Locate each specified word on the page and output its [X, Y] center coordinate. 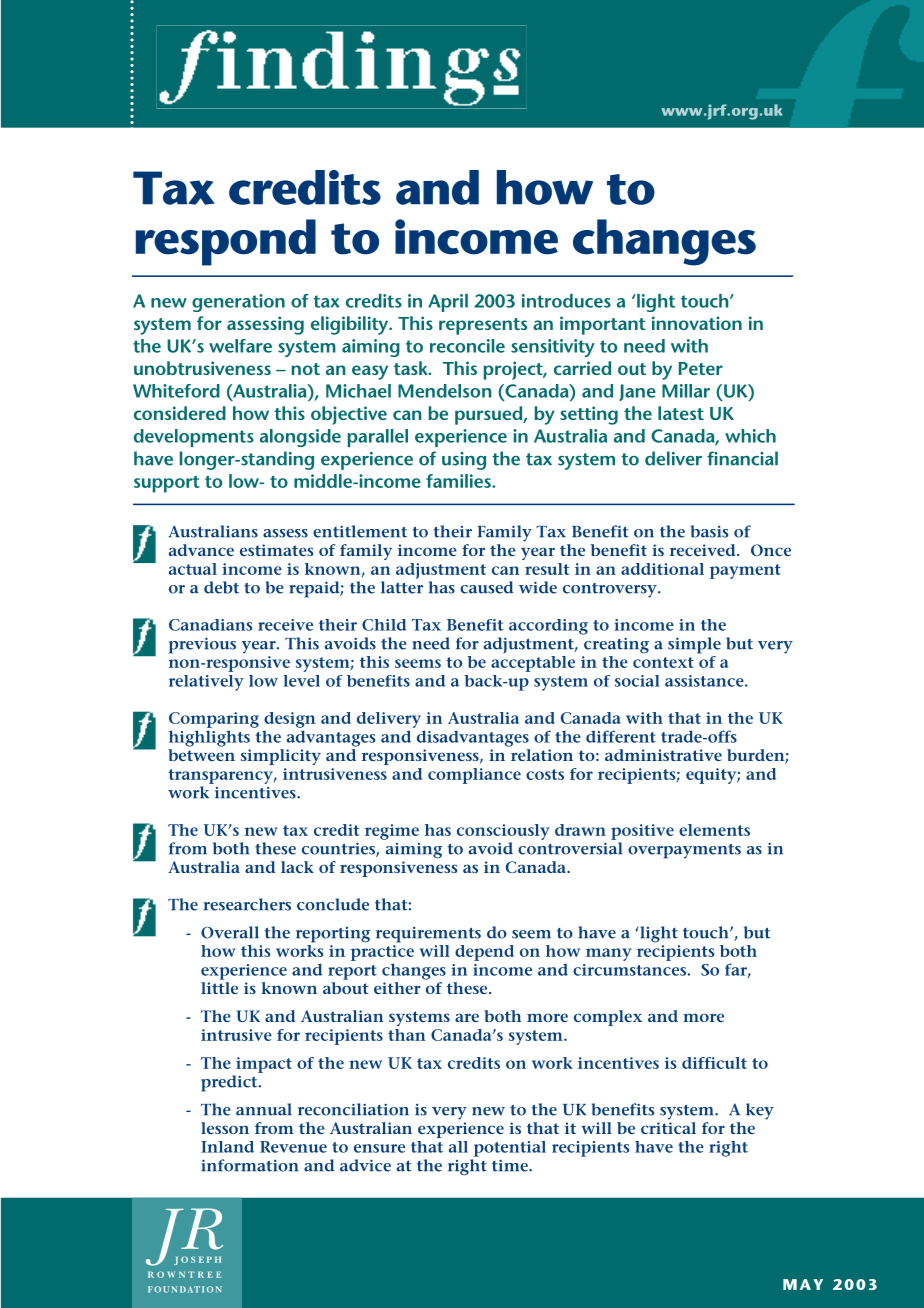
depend [484, 953]
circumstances [629, 970]
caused [487, 587]
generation [238, 303]
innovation [697, 323]
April [448, 303]
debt [221, 587]
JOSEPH [197, 1260]
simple [694, 645]
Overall [230, 932]
